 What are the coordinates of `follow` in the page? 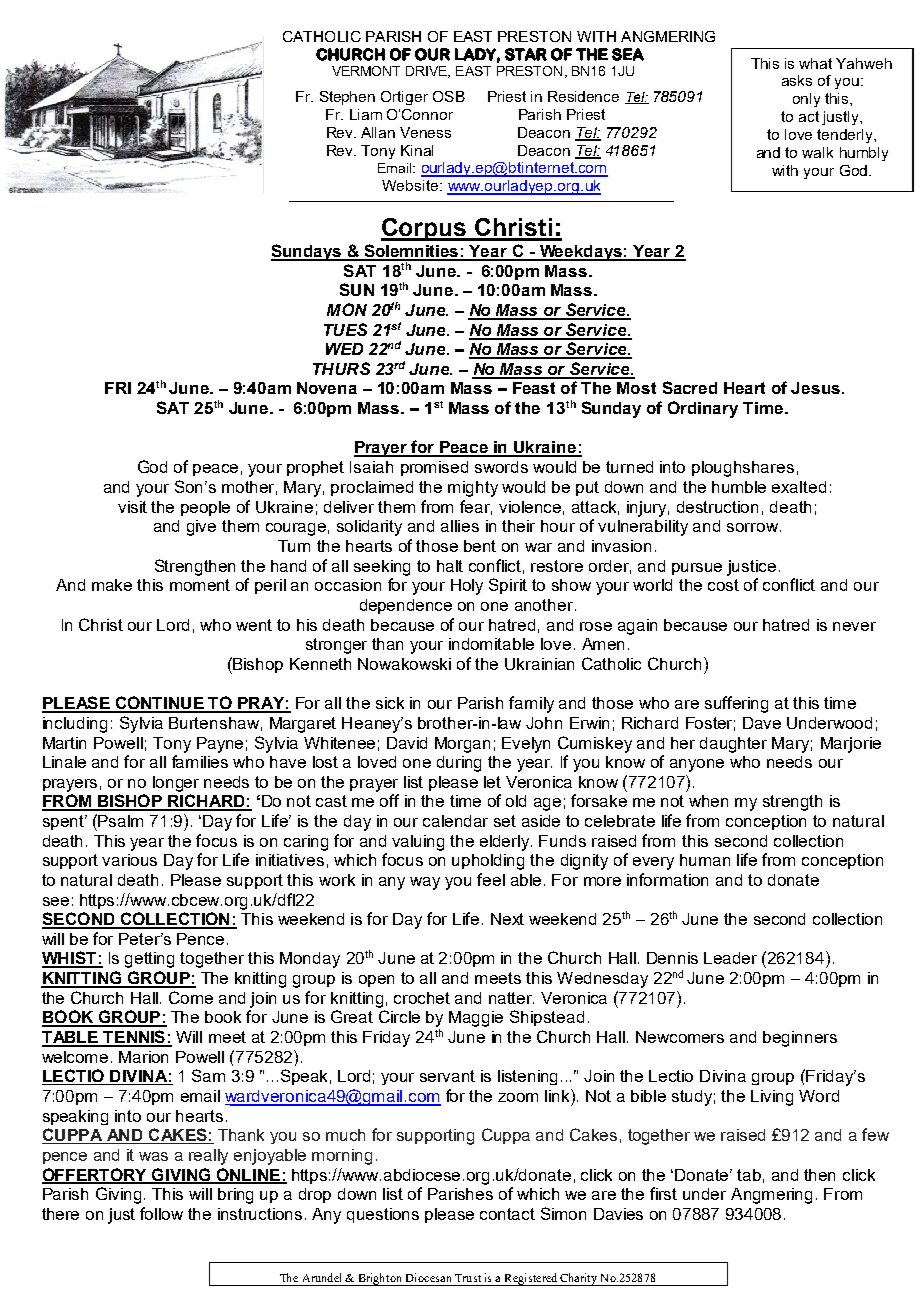 It's located at (161, 1213).
